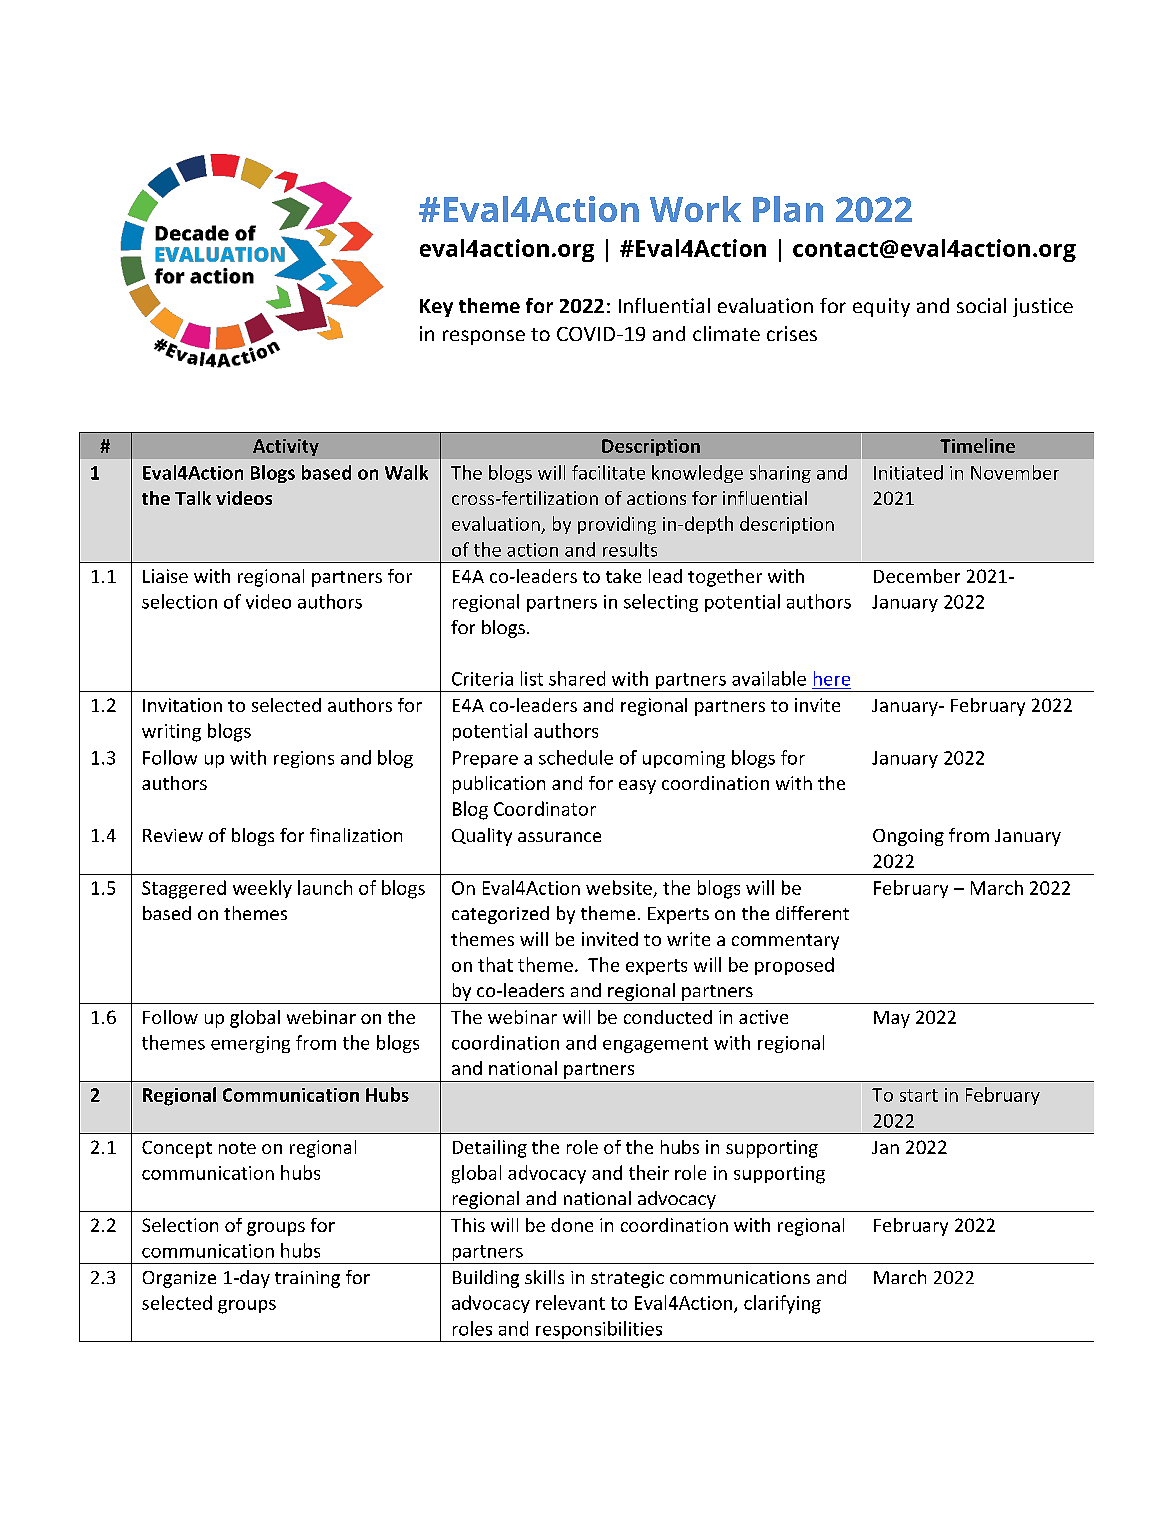  I want to click on relevant, so click(570, 1302).
